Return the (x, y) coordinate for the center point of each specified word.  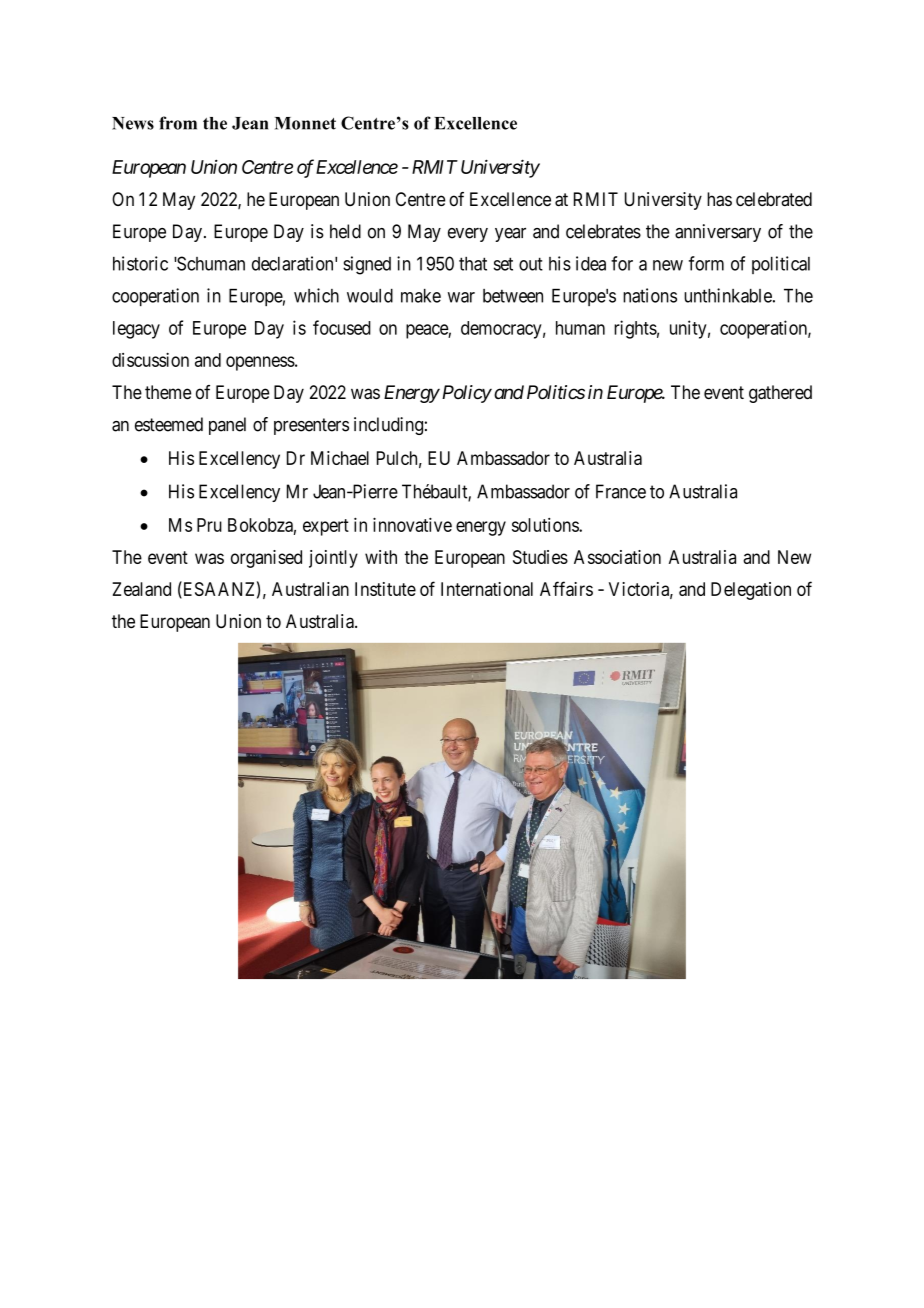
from (178, 123)
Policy (465, 394)
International (487, 589)
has (719, 199)
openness (260, 363)
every (468, 235)
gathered (780, 394)
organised (266, 559)
